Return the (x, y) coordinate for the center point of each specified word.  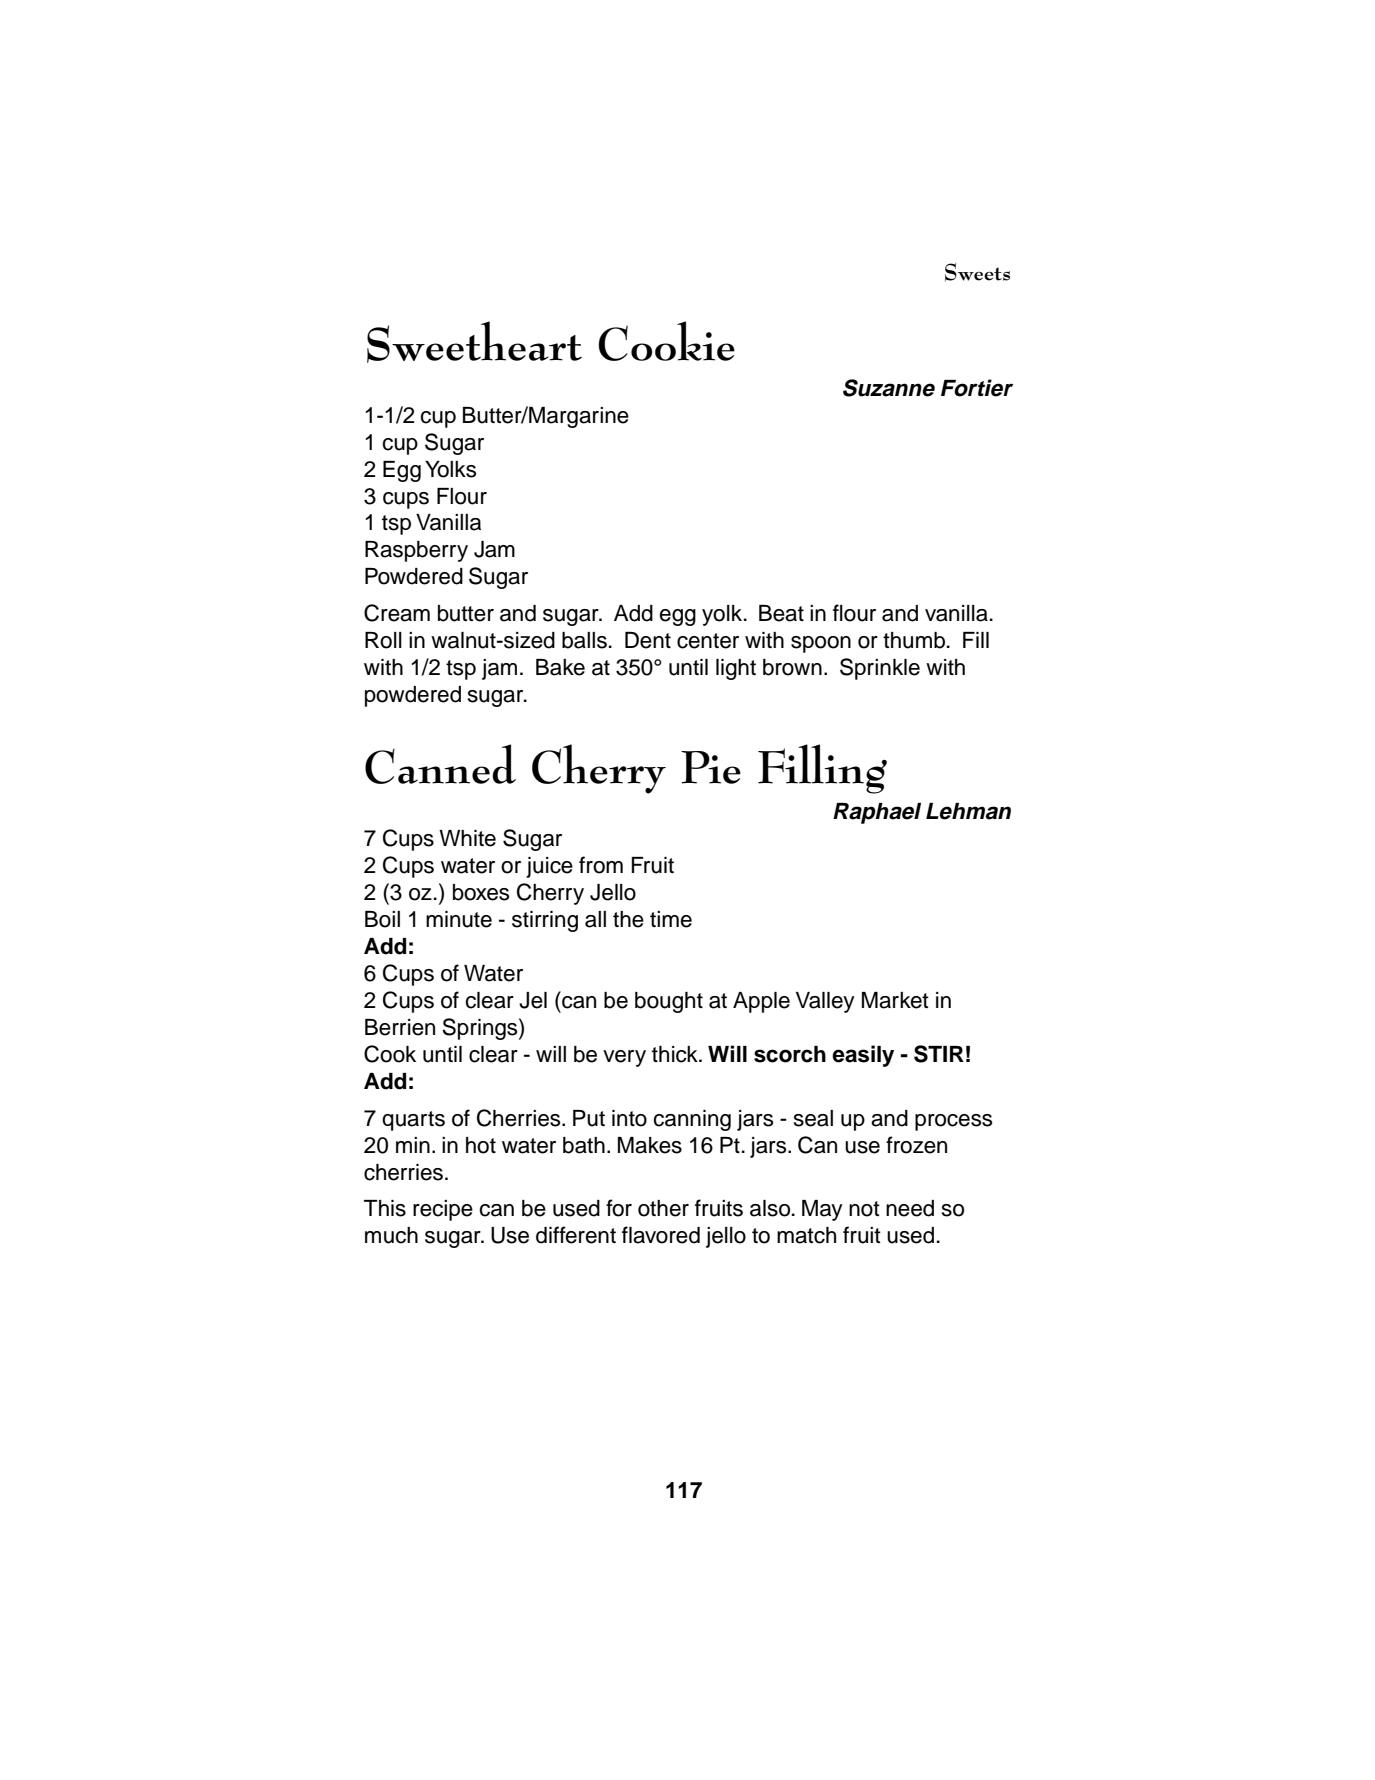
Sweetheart (474, 342)
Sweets (977, 272)
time (671, 919)
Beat (781, 613)
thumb (915, 640)
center (708, 641)
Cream (397, 613)
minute (459, 919)
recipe (443, 1210)
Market (895, 1000)
